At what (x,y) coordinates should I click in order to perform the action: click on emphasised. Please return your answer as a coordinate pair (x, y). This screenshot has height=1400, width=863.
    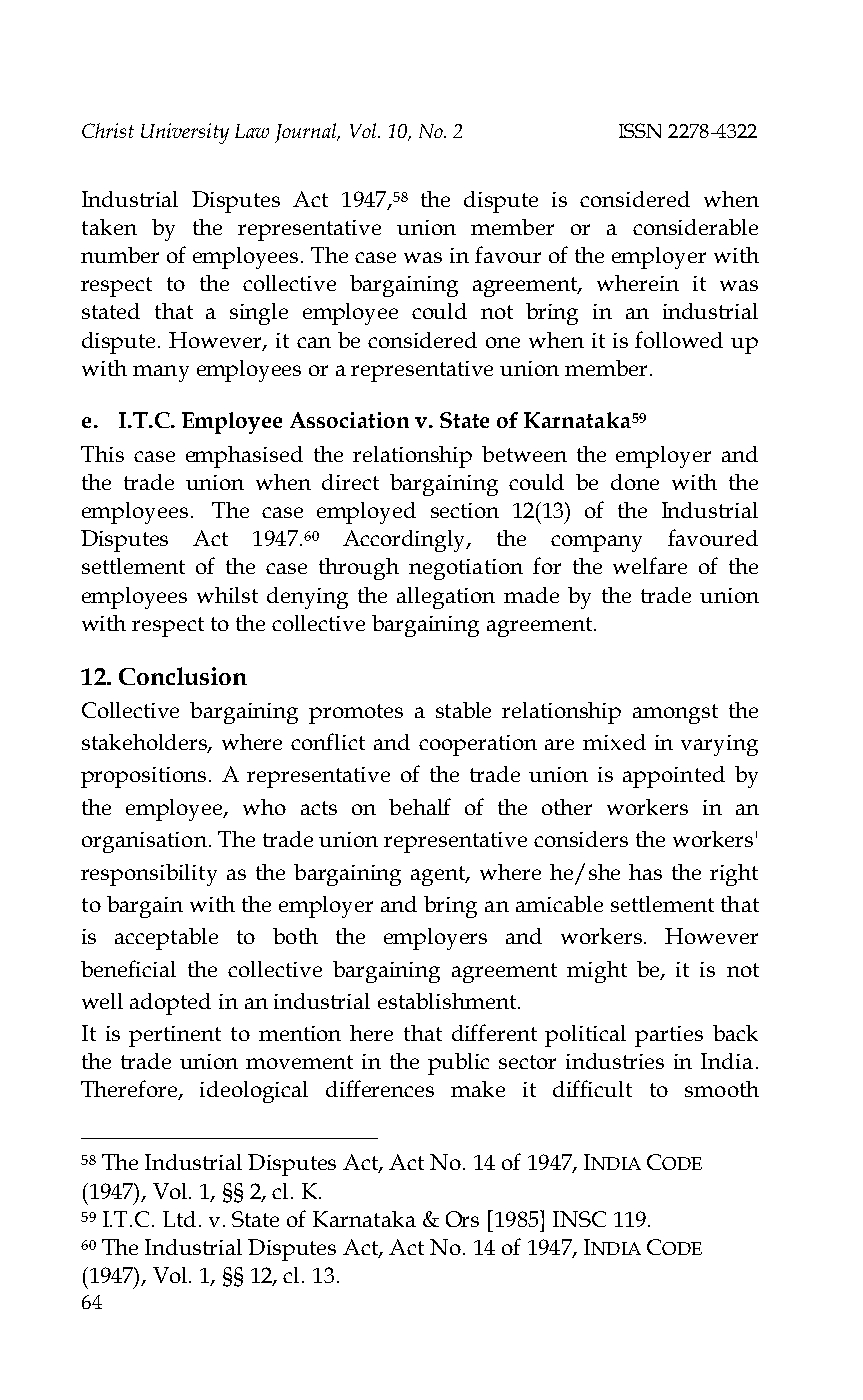
    Looking at the image, I should click on (244, 457).
